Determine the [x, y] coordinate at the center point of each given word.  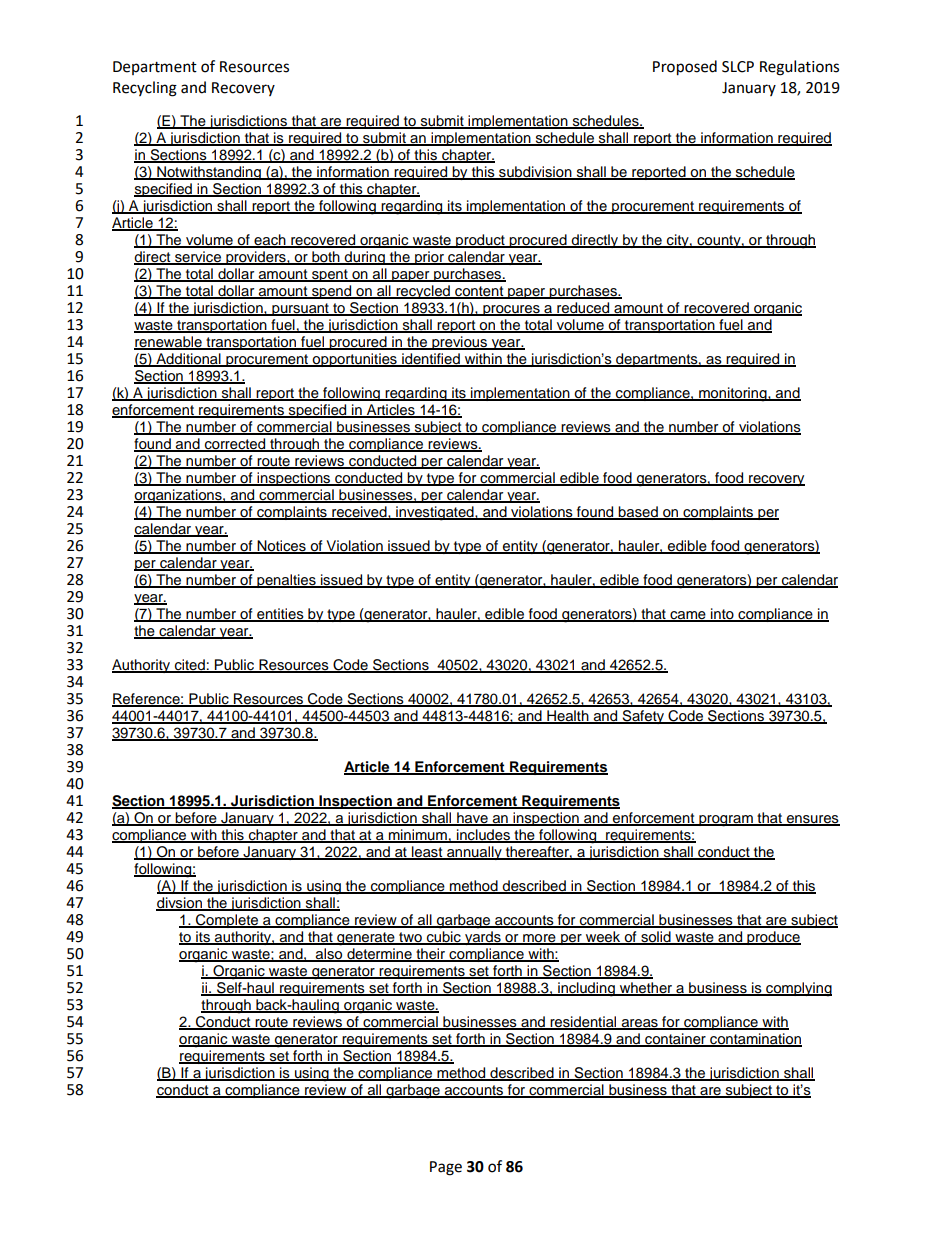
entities [280, 615]
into [722, 615]
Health [568, 717]
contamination [755, 1040]
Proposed [685, 68]
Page [446, 1168]
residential [583, 1023]
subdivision [535, 173]
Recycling [145, 89]
